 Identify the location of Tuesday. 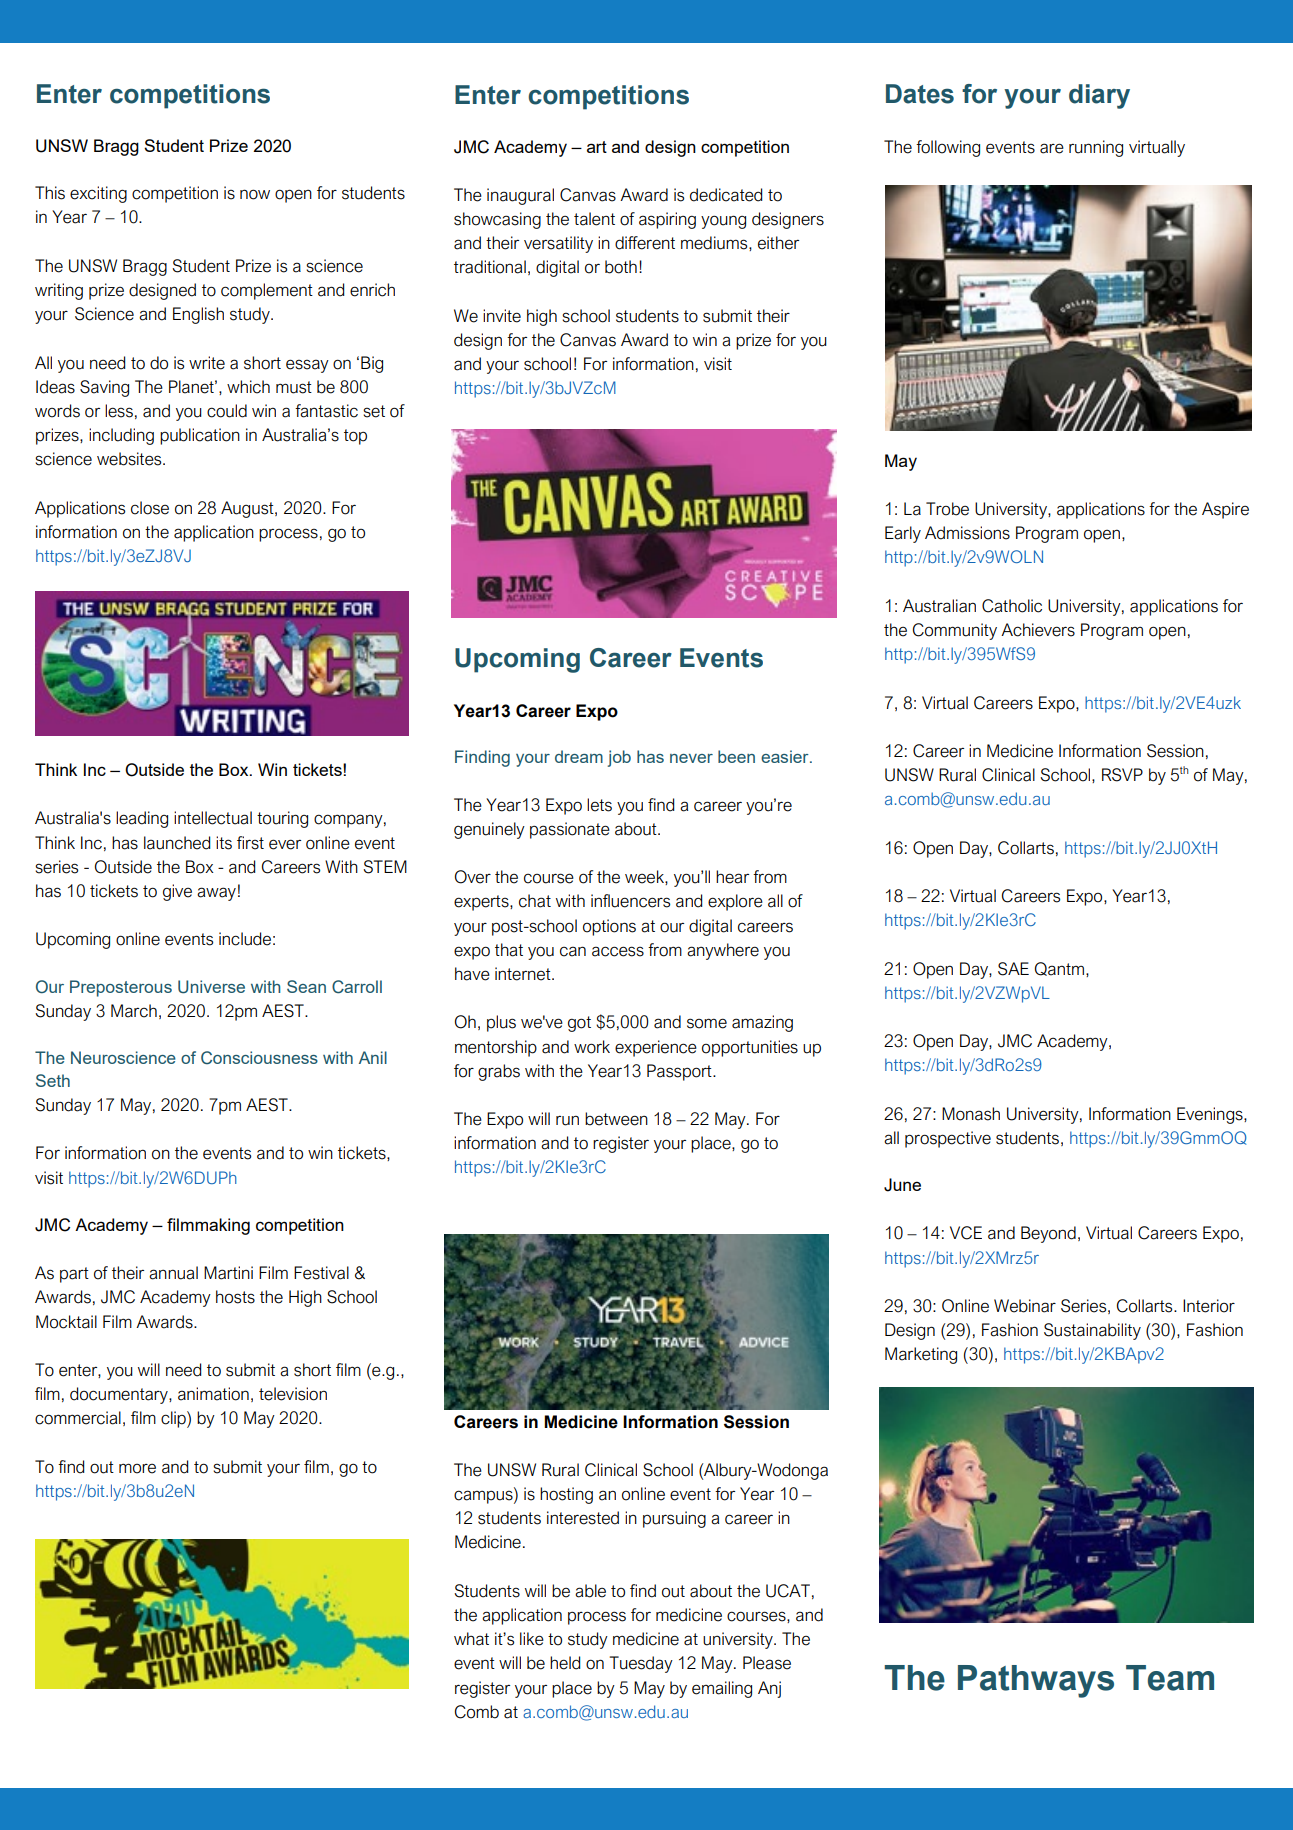
(641, 1664).
